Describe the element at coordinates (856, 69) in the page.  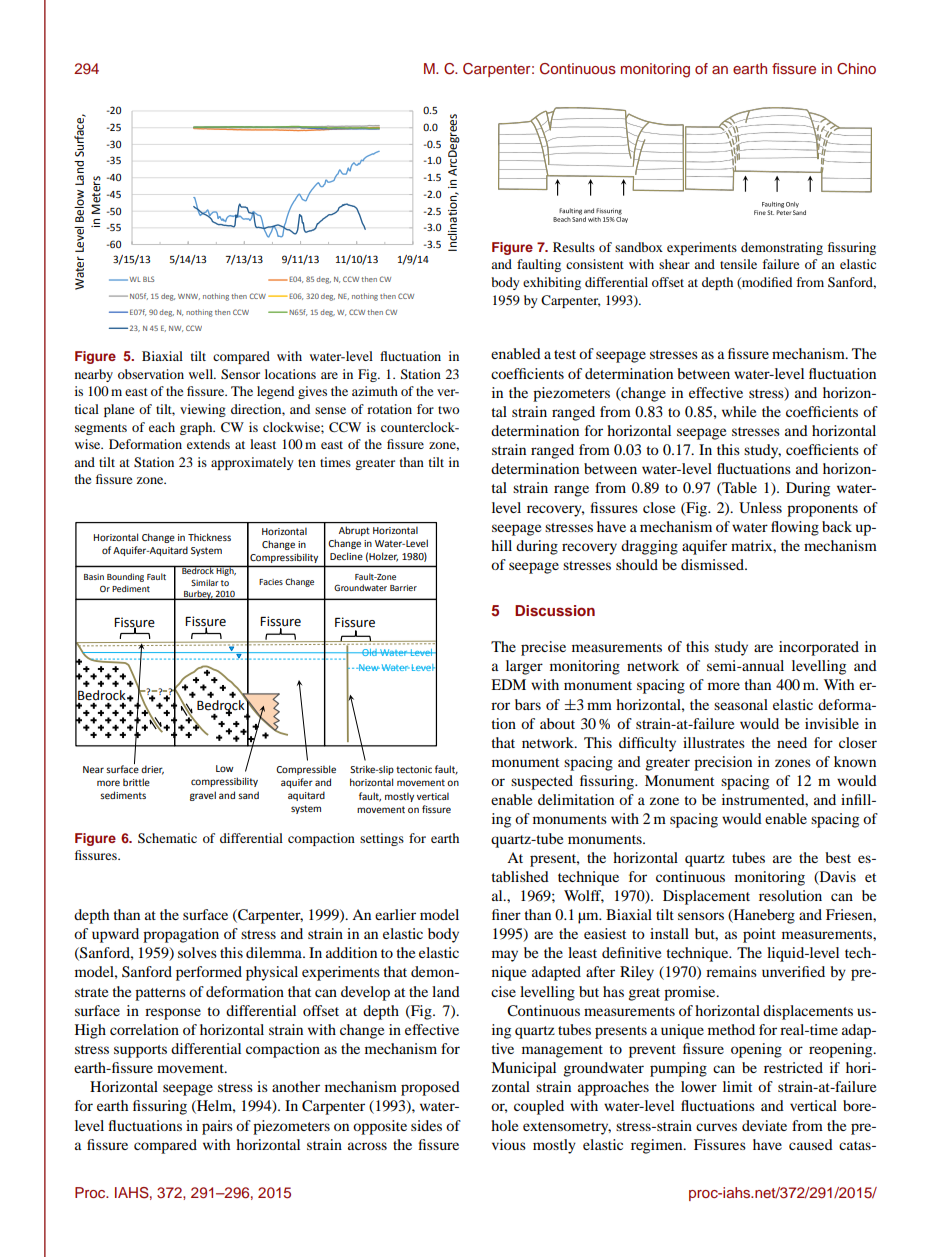
I see `Chino` at that location.
